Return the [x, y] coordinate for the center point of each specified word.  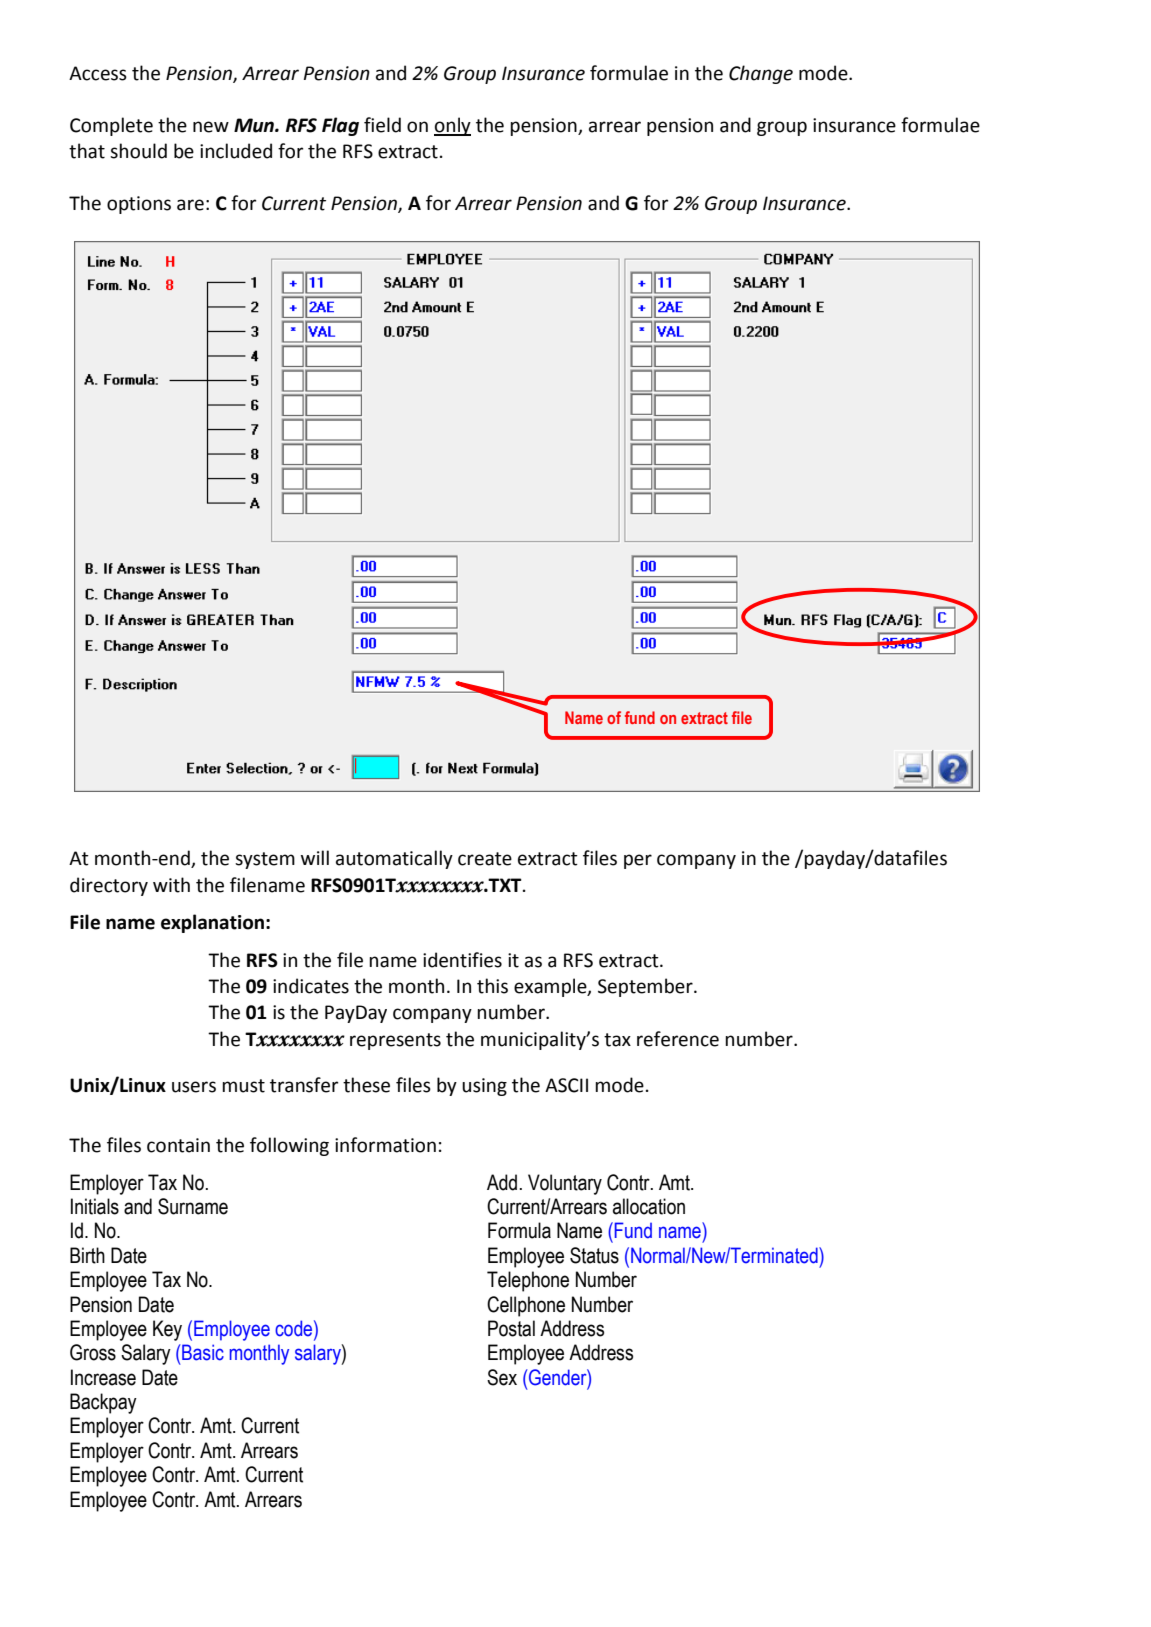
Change [761, 74]
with [171, 885]
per [638, 861]
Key [167, 1330]
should [138, 151]
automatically [394, 859]
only [452, 126]
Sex [502, 1377]
